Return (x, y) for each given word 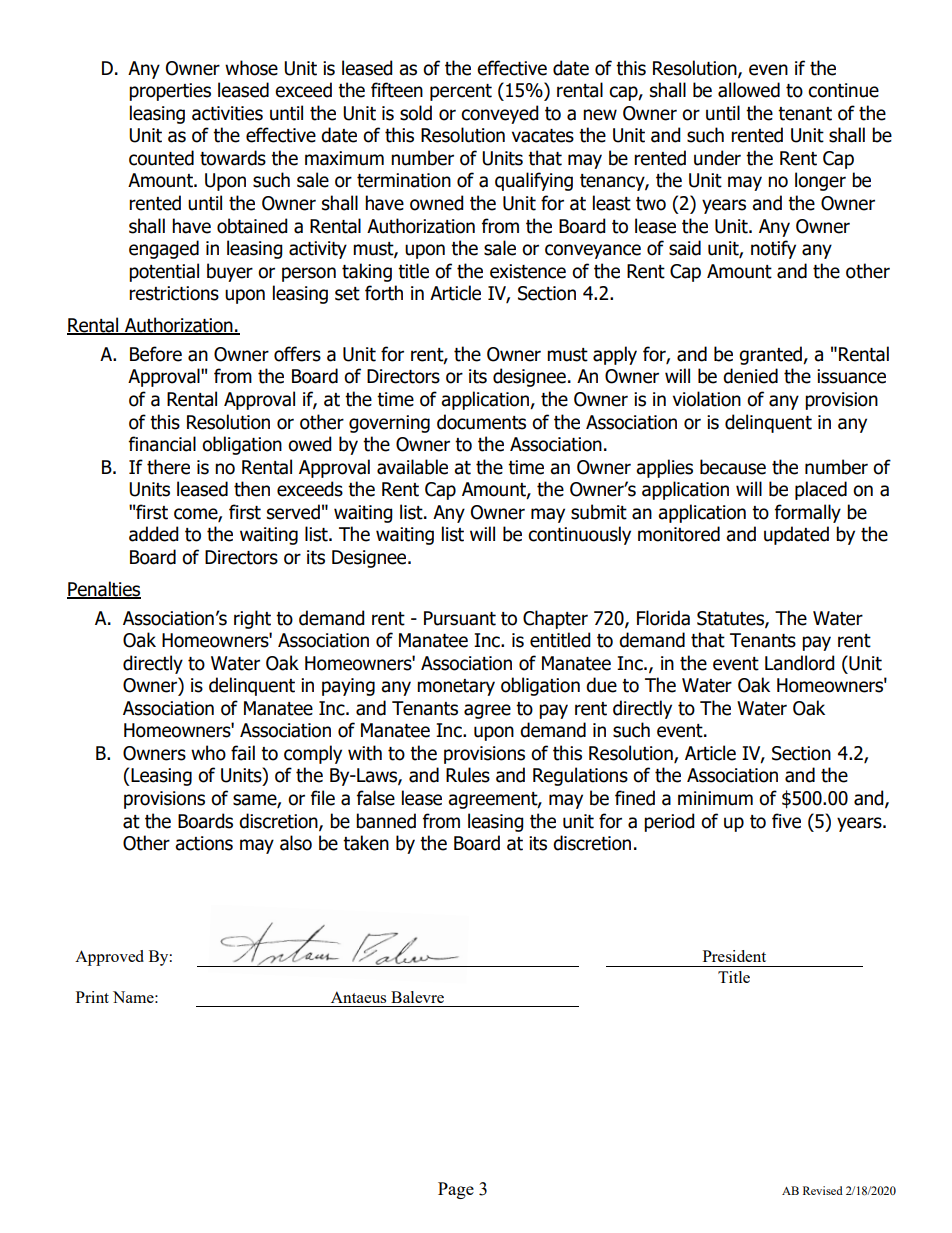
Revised (823, 1190)
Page (456, 1190)
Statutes (731, 619)
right (252, 619)
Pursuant (460, 618)
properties (170, 92)
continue (843, 90)
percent (461, 92)
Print (92, 997)
